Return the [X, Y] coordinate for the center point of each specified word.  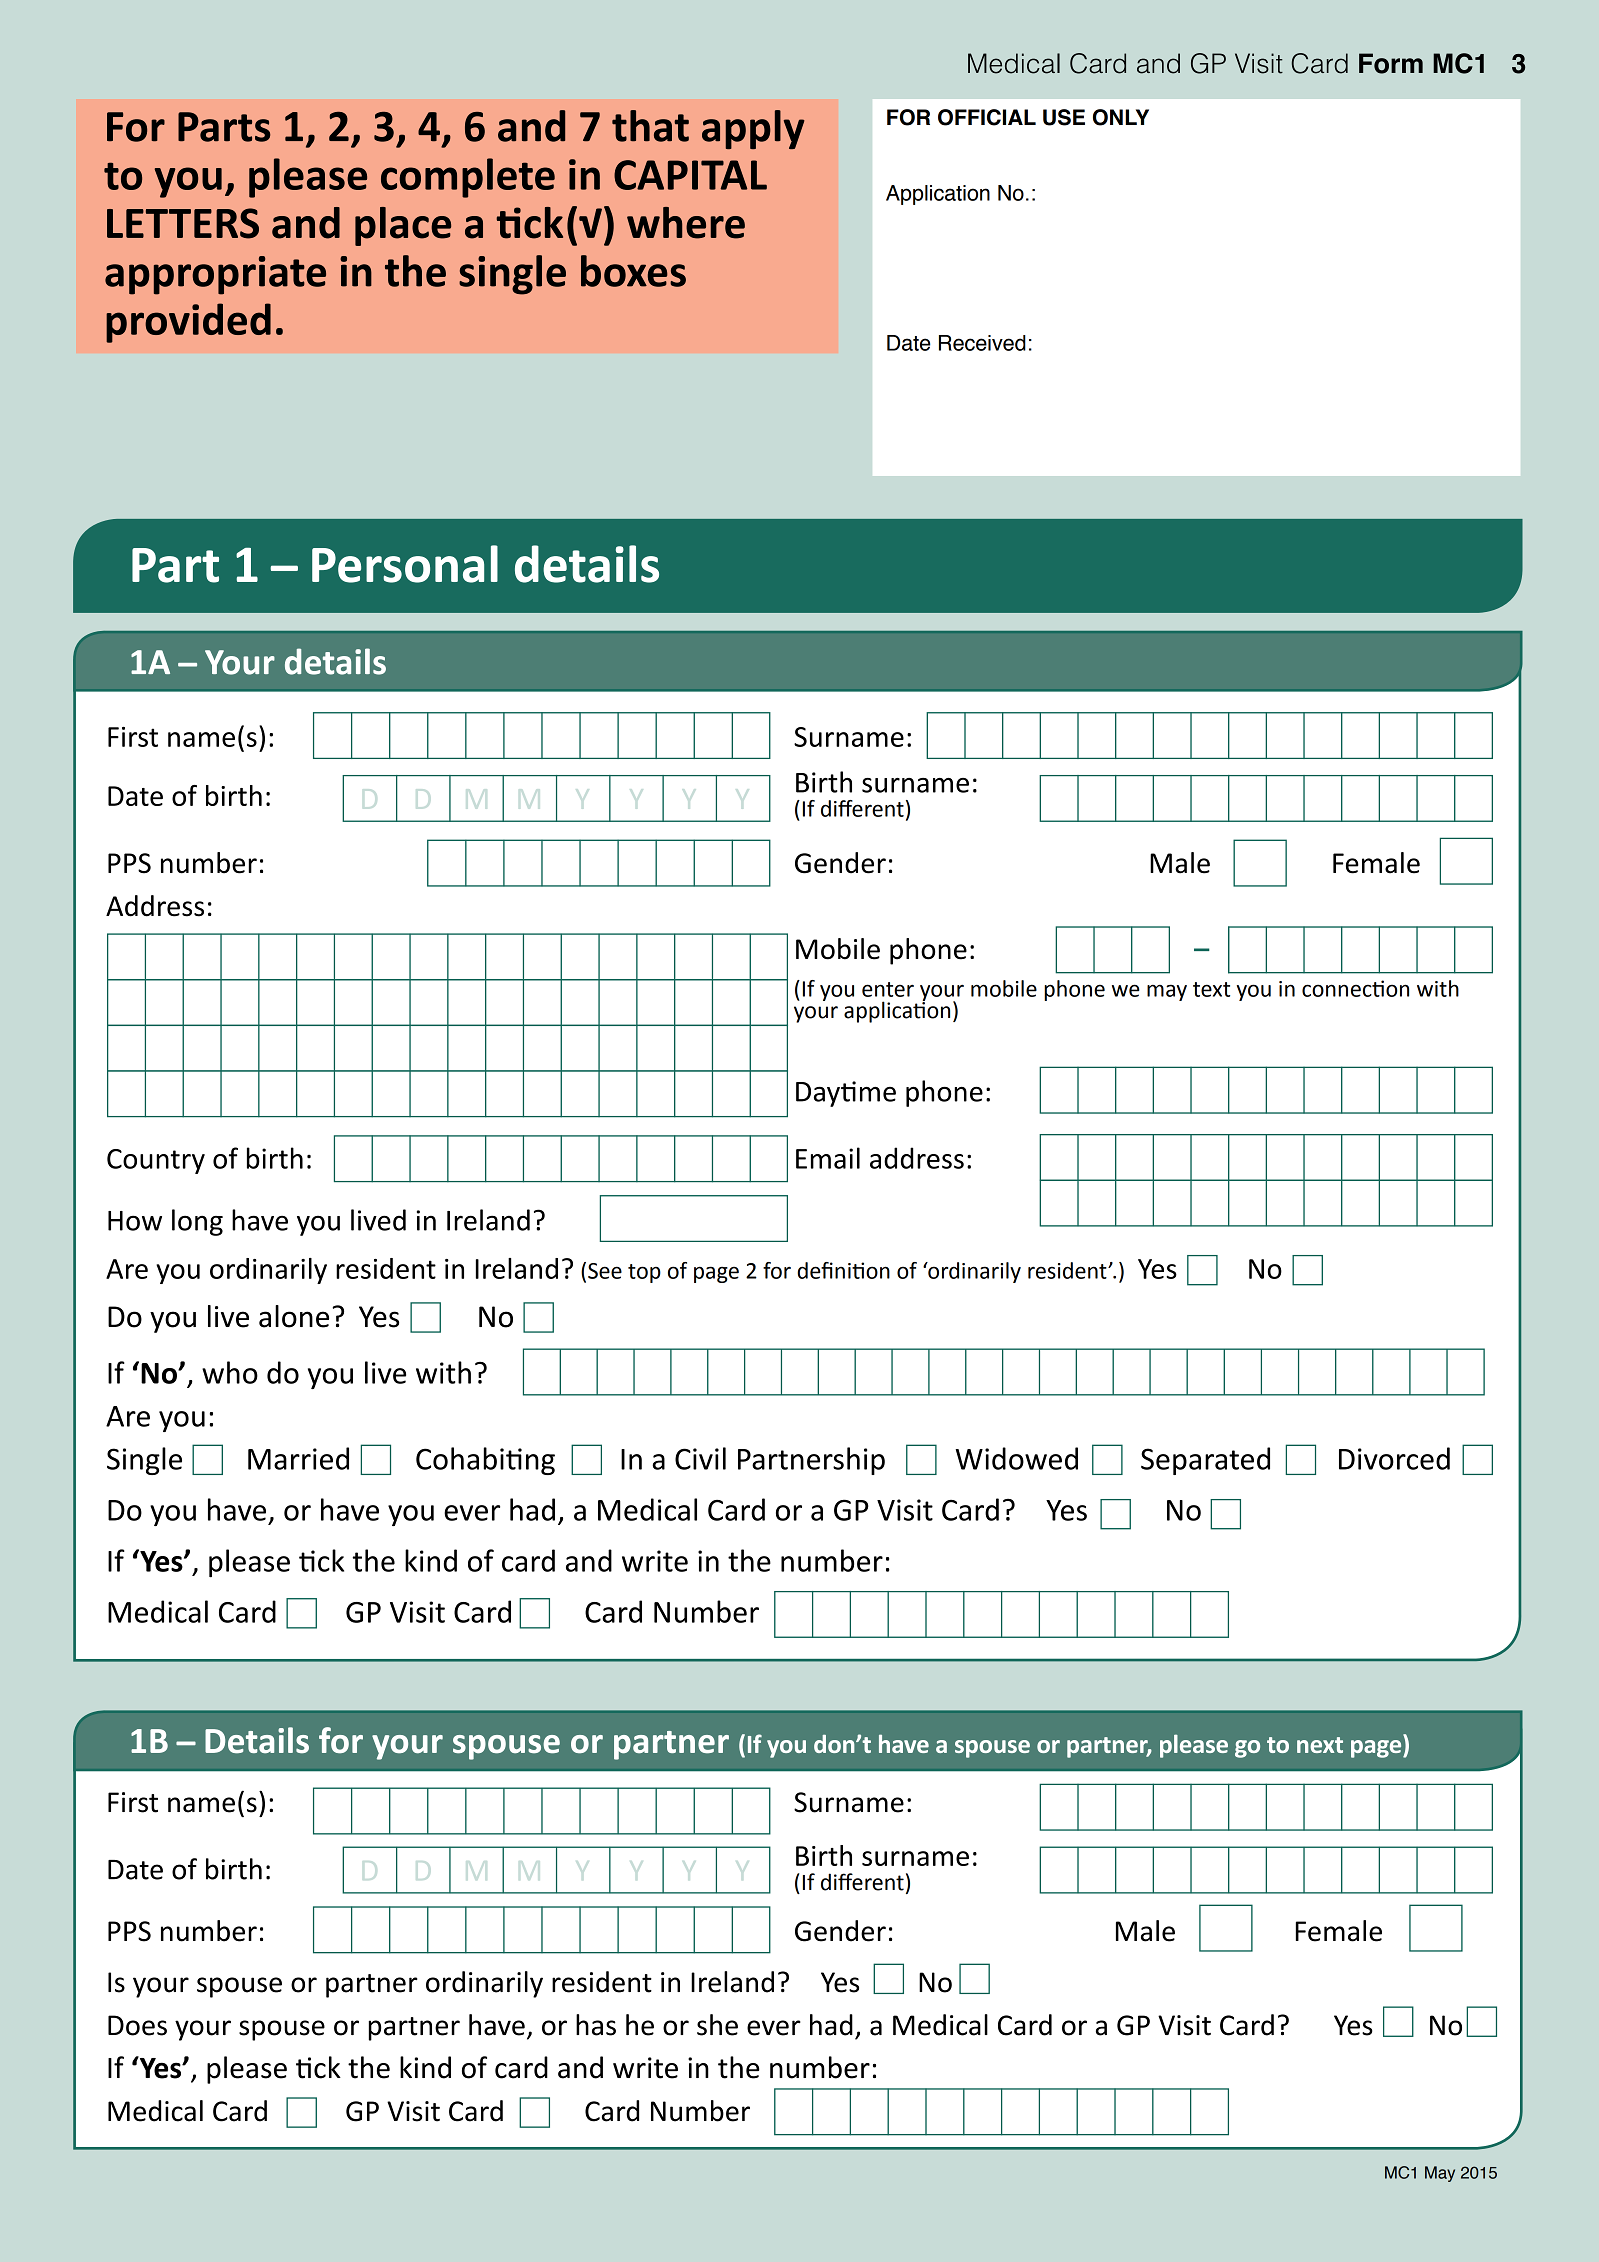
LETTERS [183, 223]
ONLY [1121, 117]
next [1320, 1745]
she [717, 2025]
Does [137, 2025]
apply [753, 129]
